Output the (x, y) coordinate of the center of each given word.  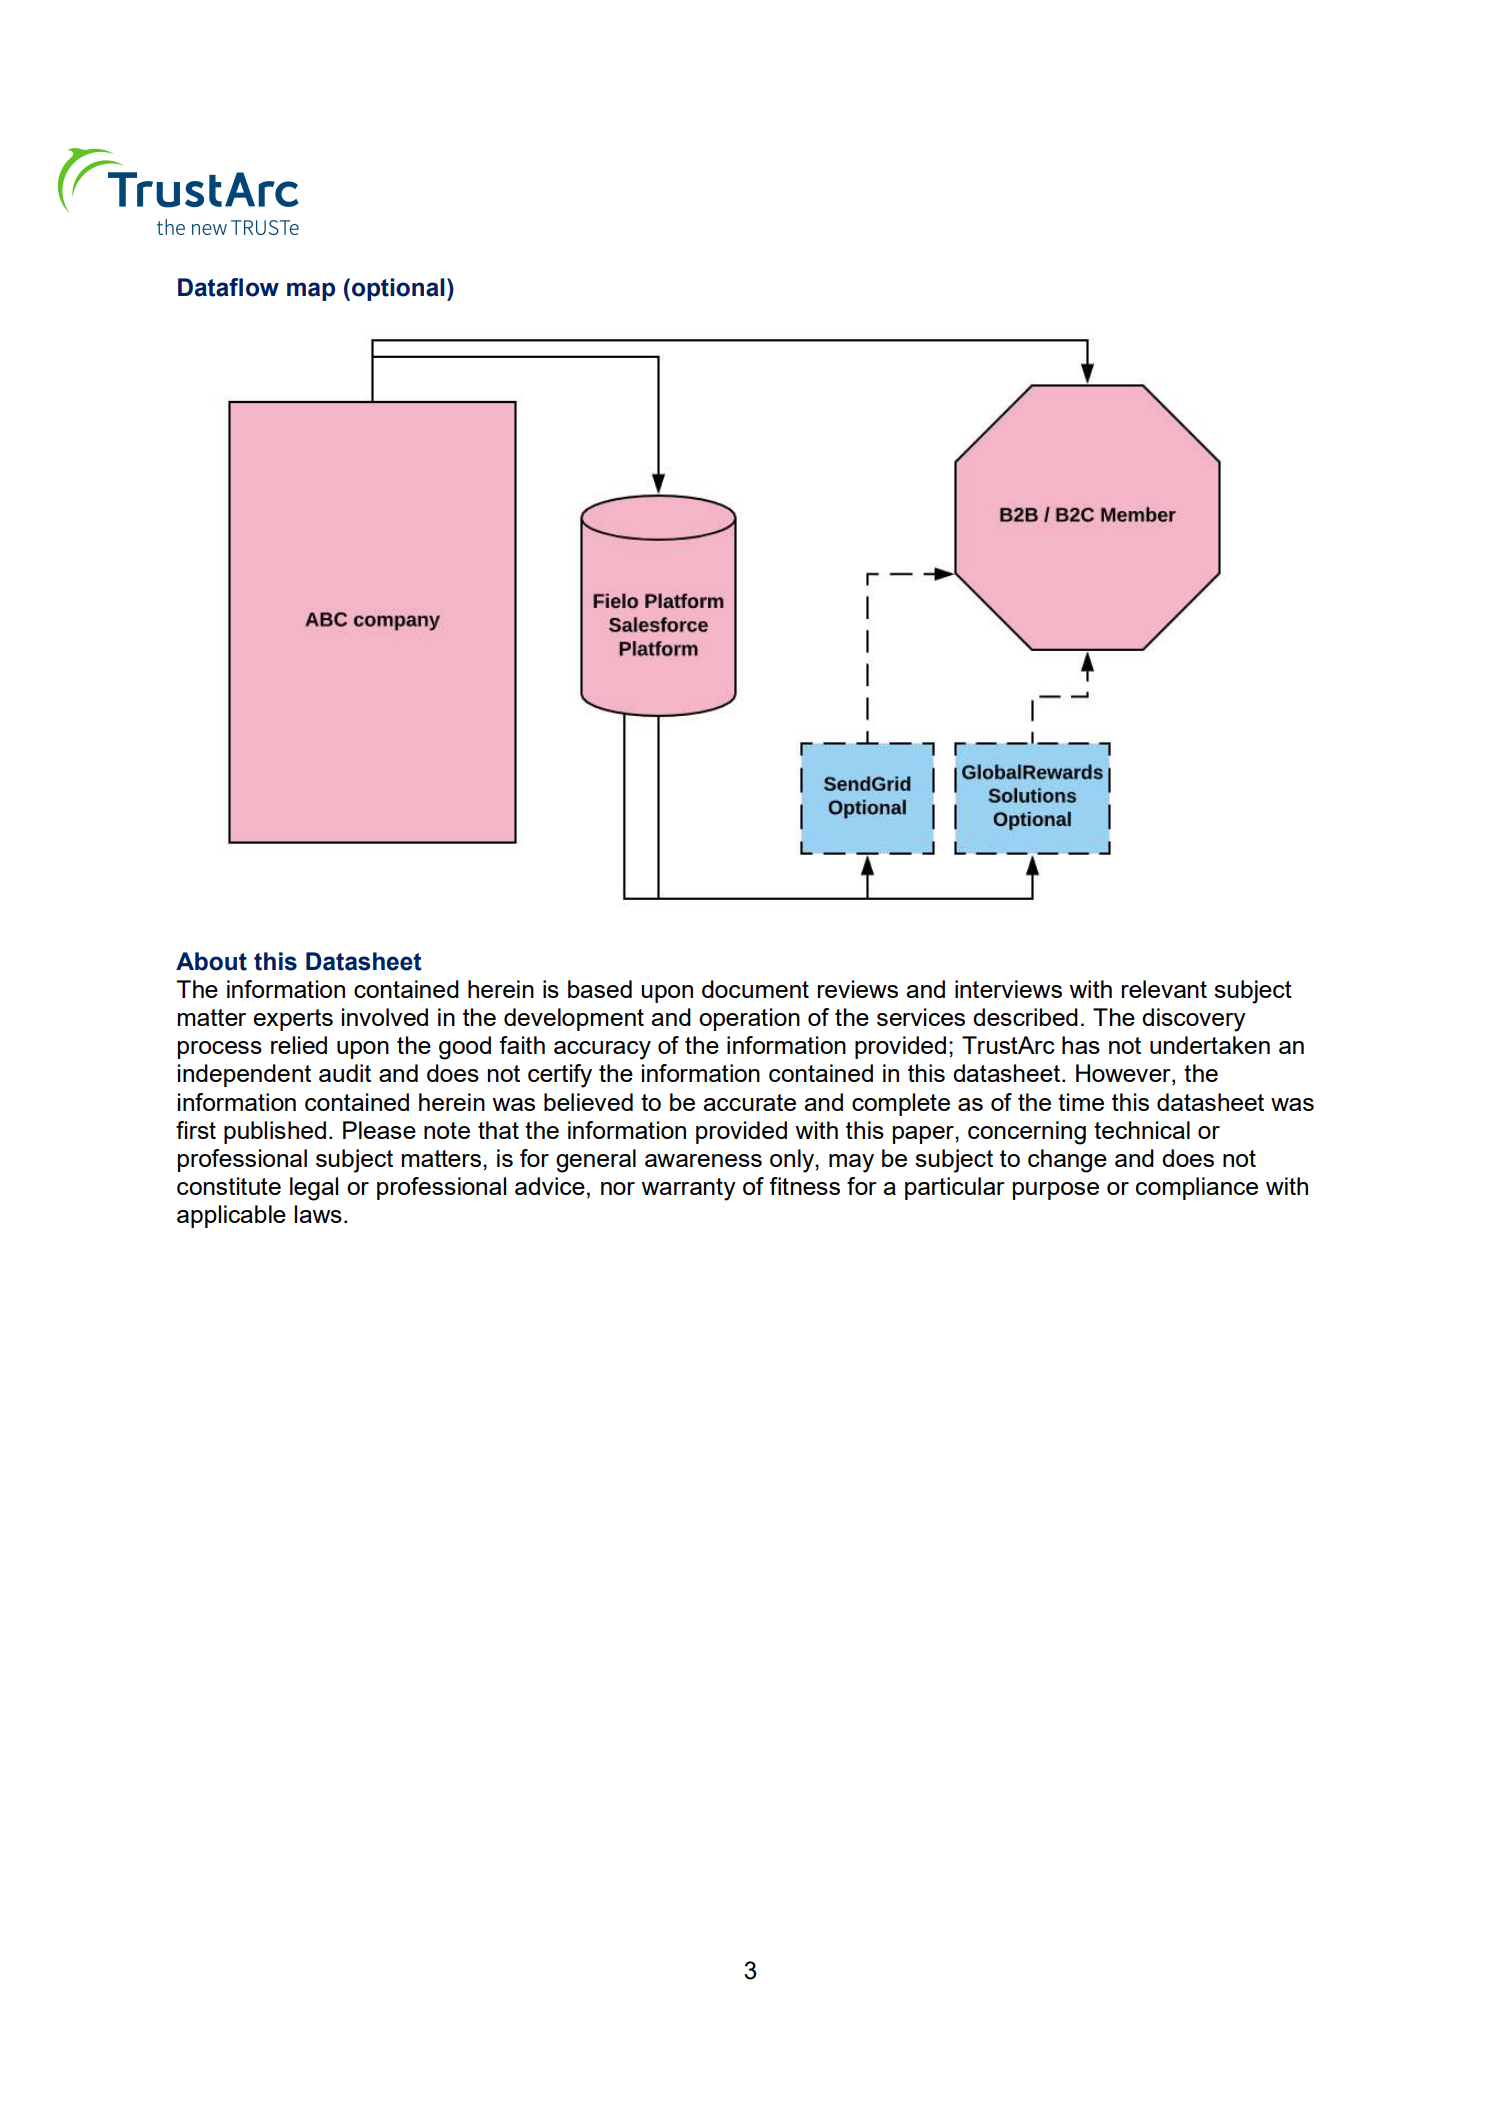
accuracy (602, 1050)
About (211, 961)
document (755, 989)
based (600, 989)
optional (398, 289)
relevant (1164, 989)
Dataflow (228, 287)
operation (749, 1019)
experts (293, 1020)
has (1081, 1045)
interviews (1008, 989)
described (1025, 1017)
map (311, 291)
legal (314, 1189)
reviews (858, 989)
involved (385, 1017)
